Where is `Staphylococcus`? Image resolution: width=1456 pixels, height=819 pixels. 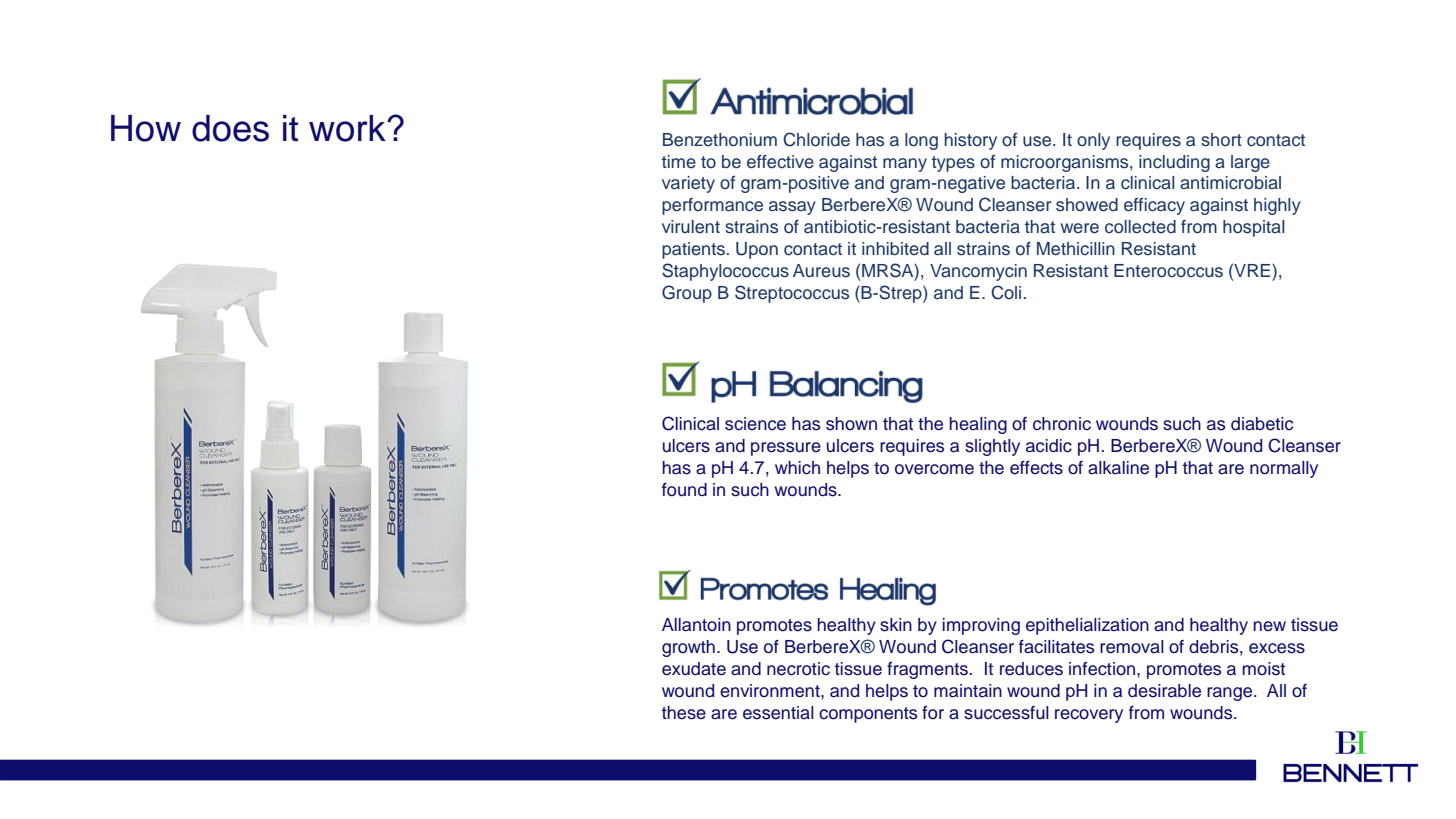 Staphylococcus is located at coordinates (725, 272).
